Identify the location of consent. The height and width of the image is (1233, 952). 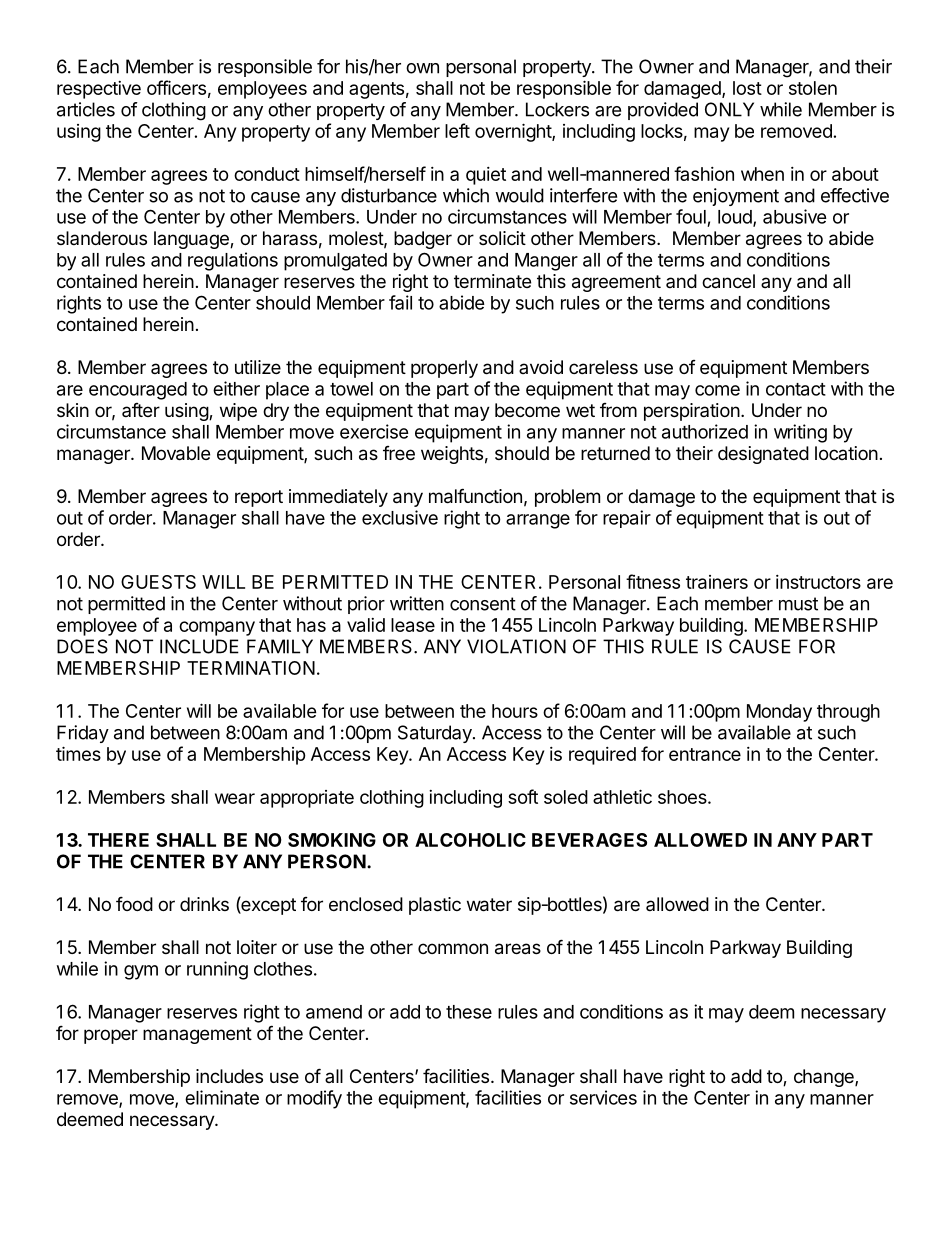
(483, 604).
